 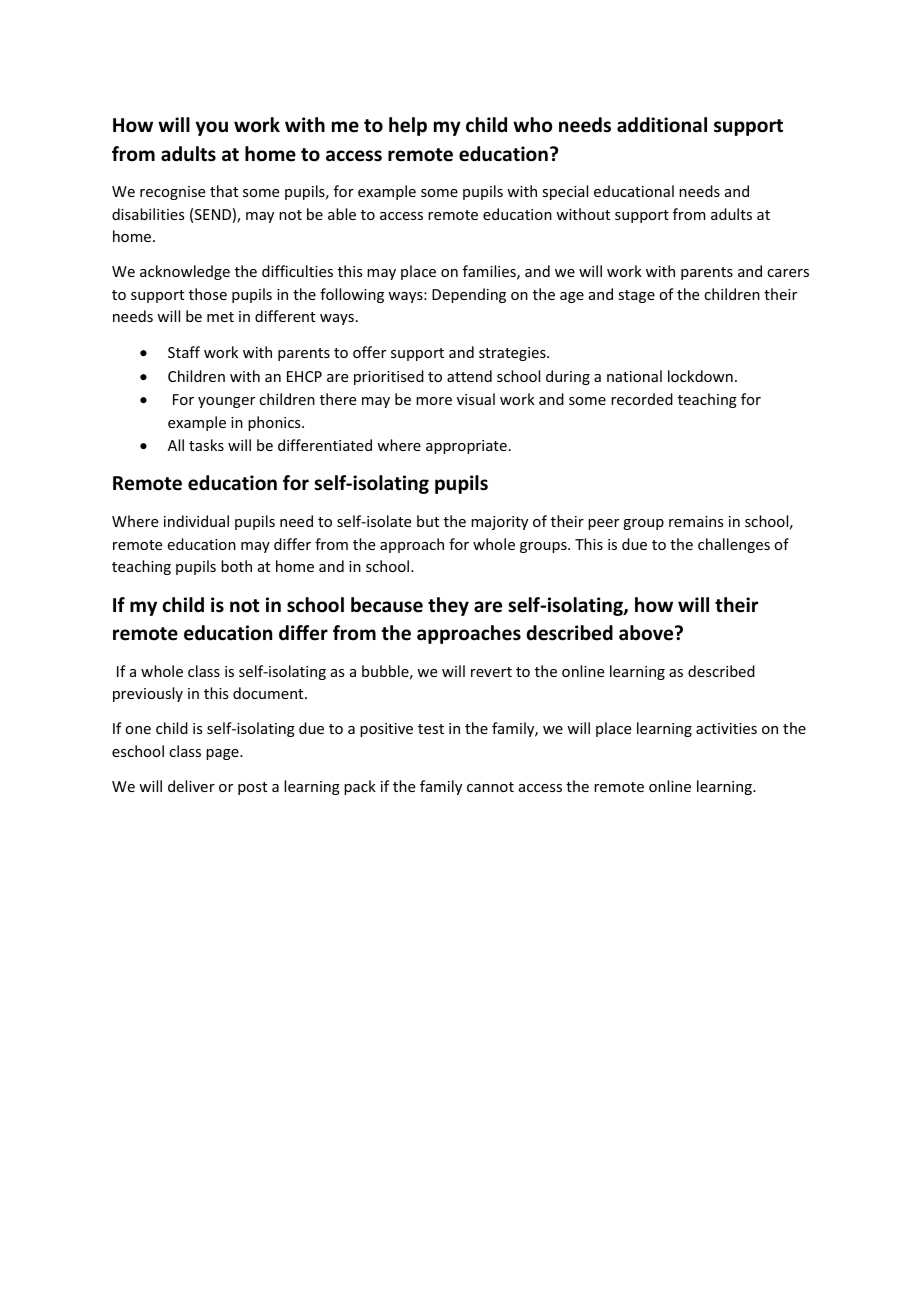 I want to click on that, so click(x=224, y=191).
